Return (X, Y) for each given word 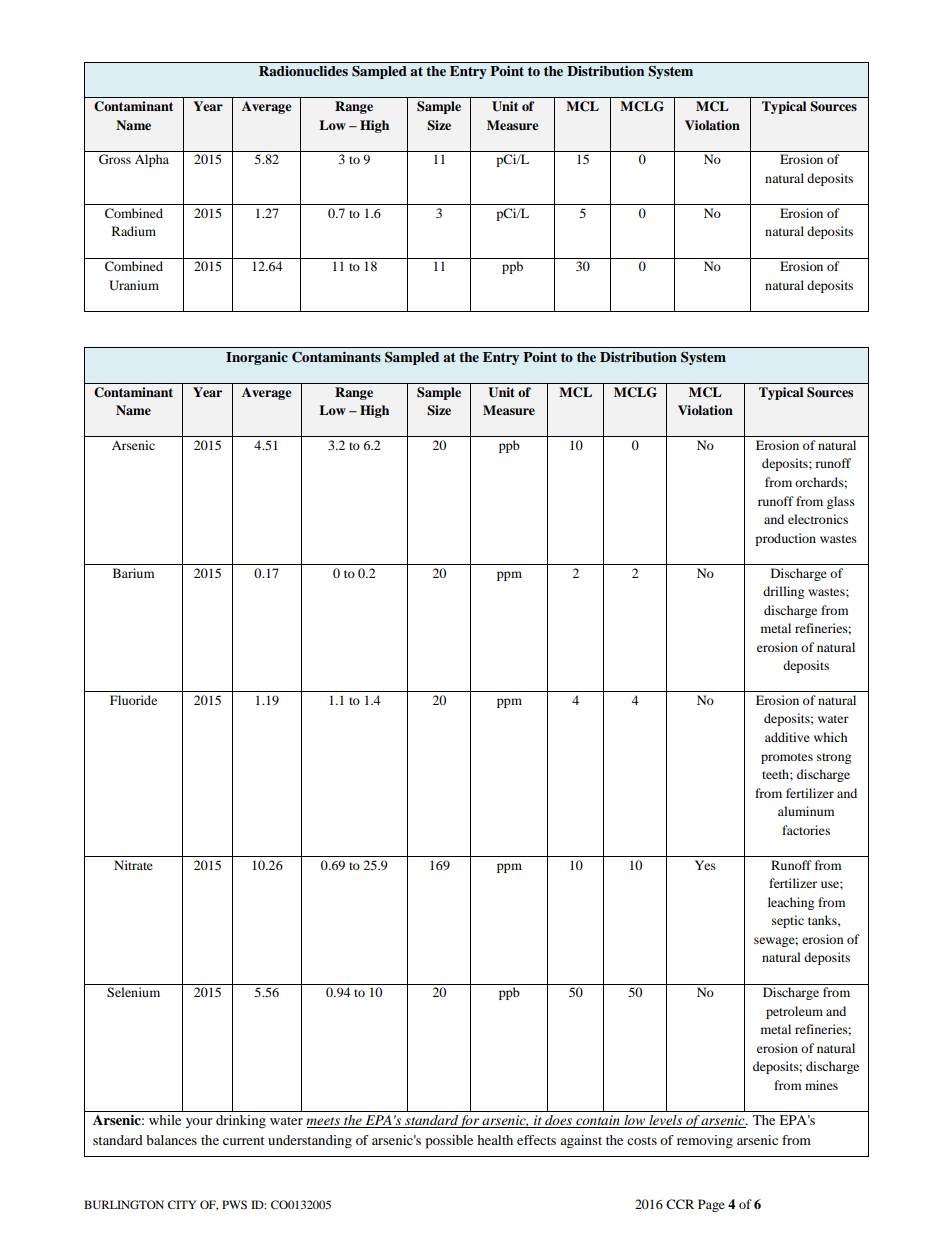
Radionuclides (303, 71)
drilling (783, 592)
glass (841, 502)
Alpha (152, 160)
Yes (705, 865)
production (785, 539)
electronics (818, 519)
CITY (182, 1204)
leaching (791, 903)
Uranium (134, 285)
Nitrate (133, 865)
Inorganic (257, 358)
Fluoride (133, 700)
